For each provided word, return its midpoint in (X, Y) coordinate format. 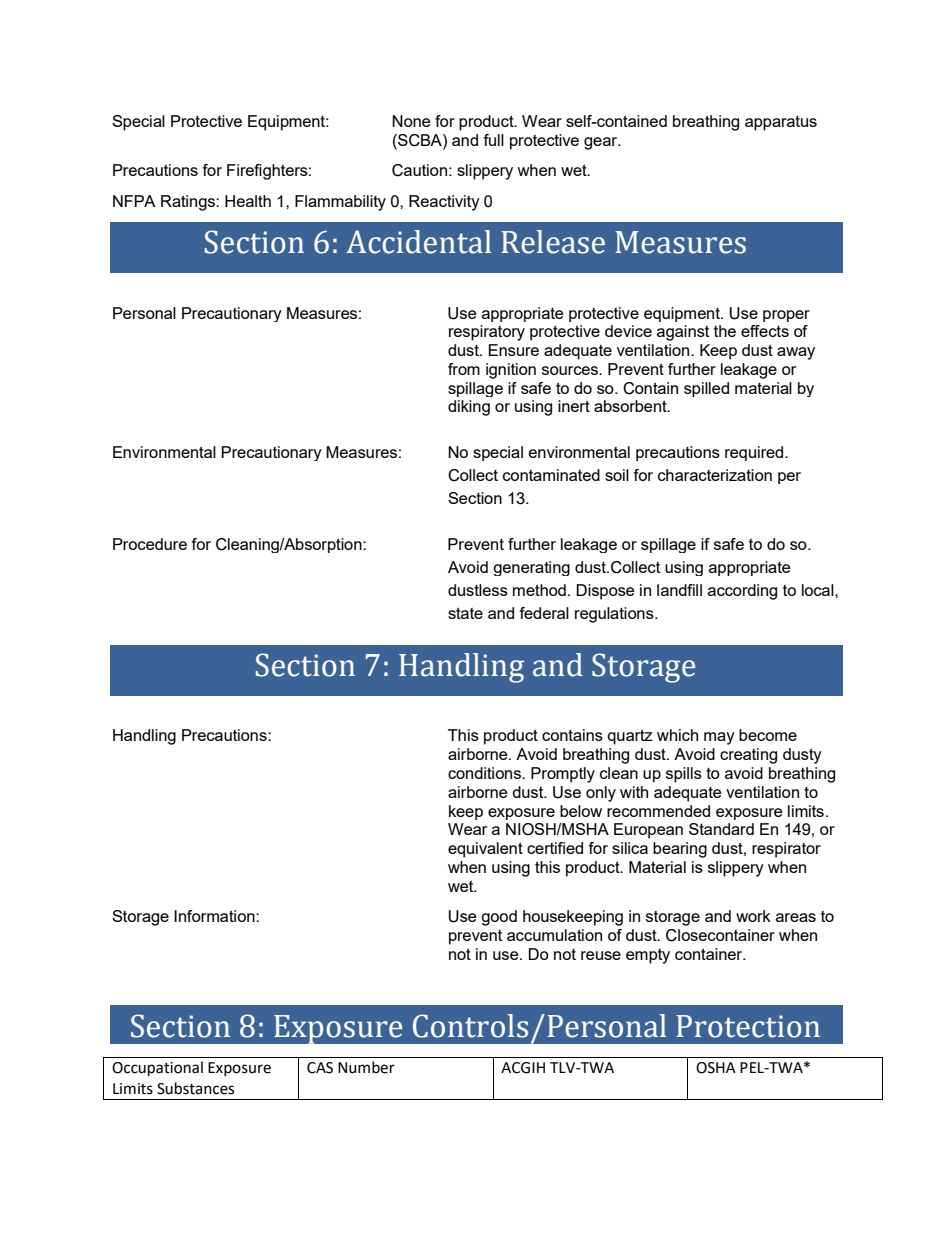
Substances (195, 1088)
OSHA (716, 1068)
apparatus (781, 123)
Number (366, 1067)
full (493, 140)
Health (248, 201)
